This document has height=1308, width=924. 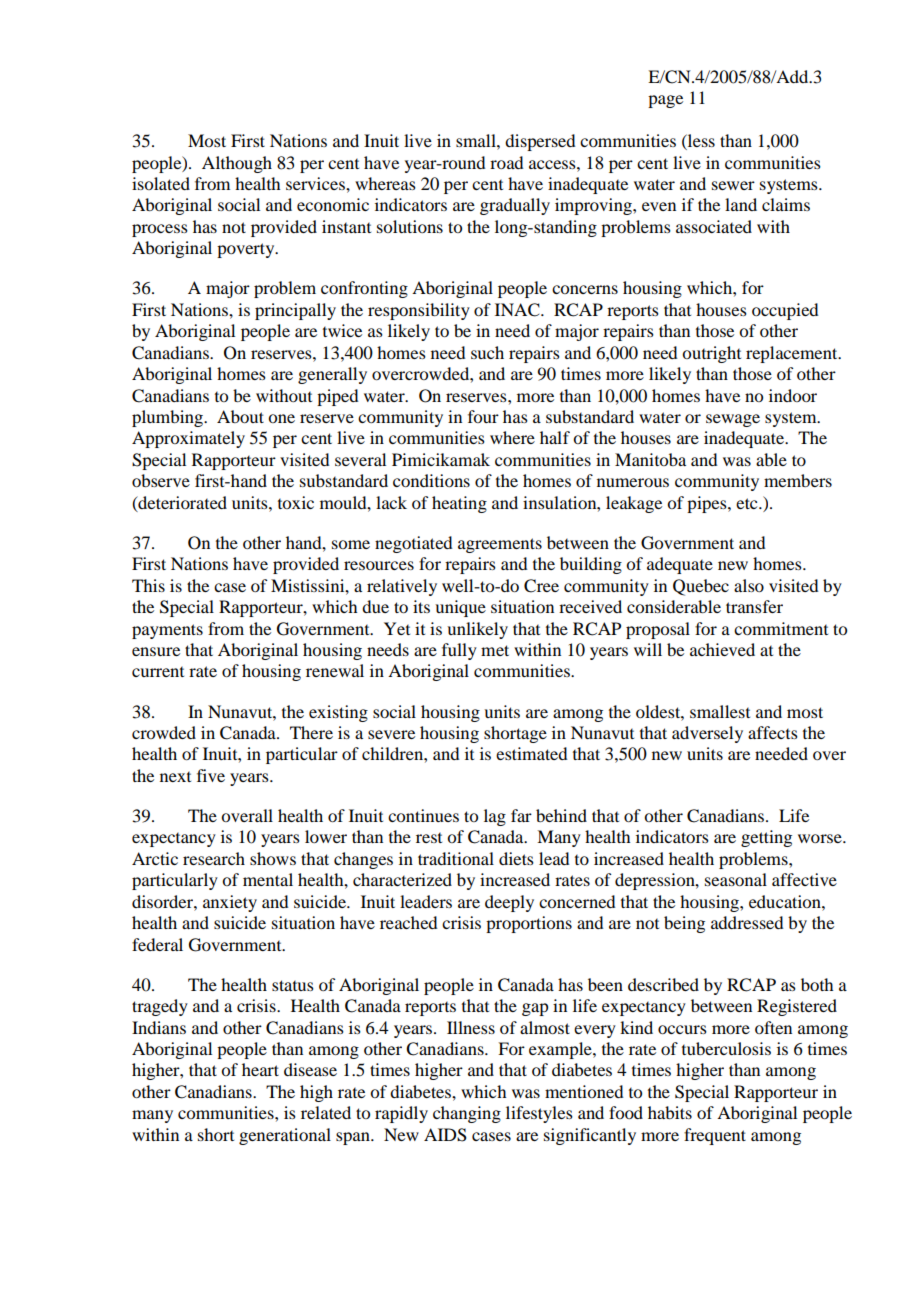 I want to click on research, so click(x=214, y=858).
